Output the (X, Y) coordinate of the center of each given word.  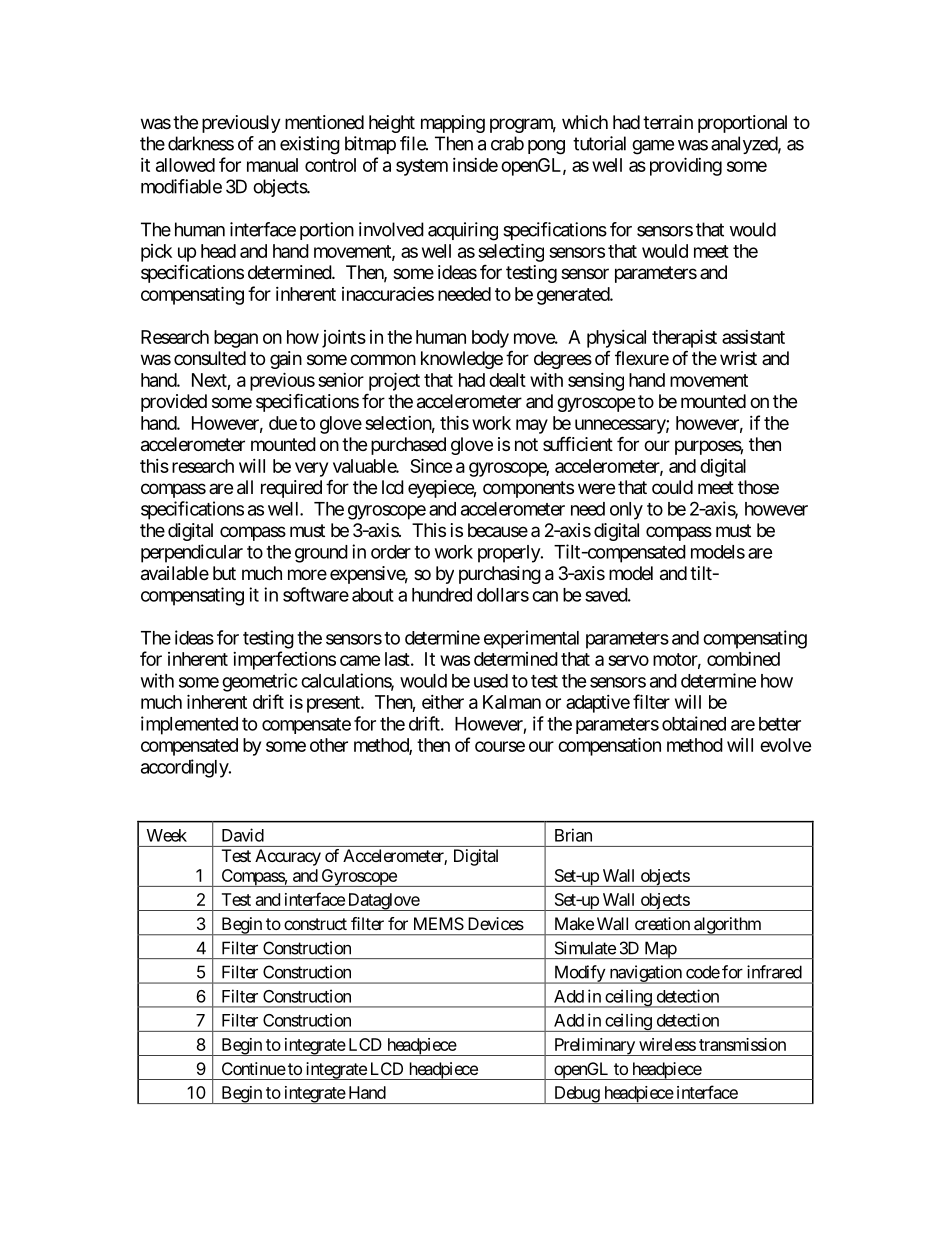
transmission (742, 1044)
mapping (453, 124)
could (672, 487)
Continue (254, 1068)
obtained (694, 723)
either (443, 702)
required (291, 489)
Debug (576, 1095)
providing (686, 166)
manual (272, 165)
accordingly (185, 768)
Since (431, 465)
